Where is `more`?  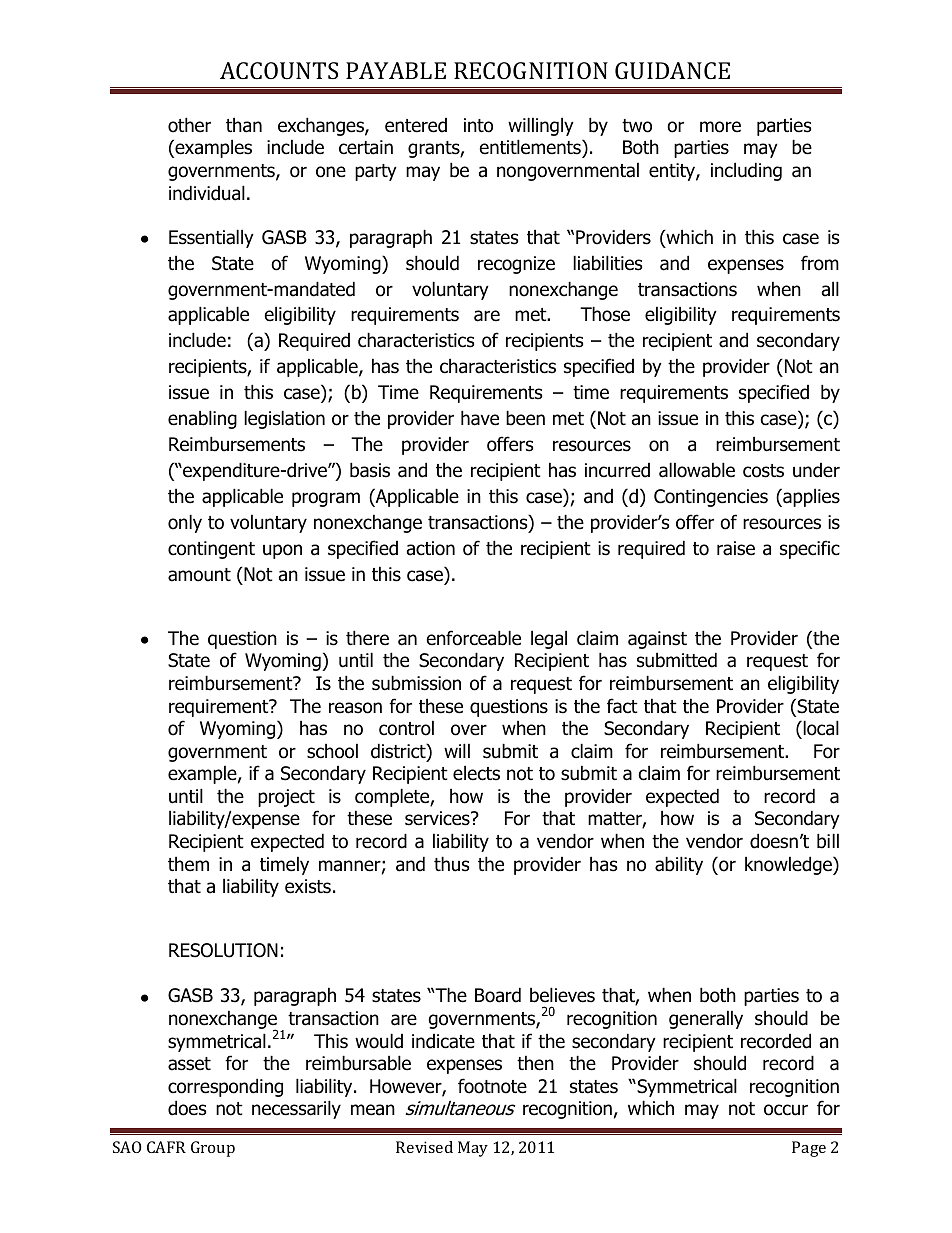 more is located at coordinates (720, 127).
